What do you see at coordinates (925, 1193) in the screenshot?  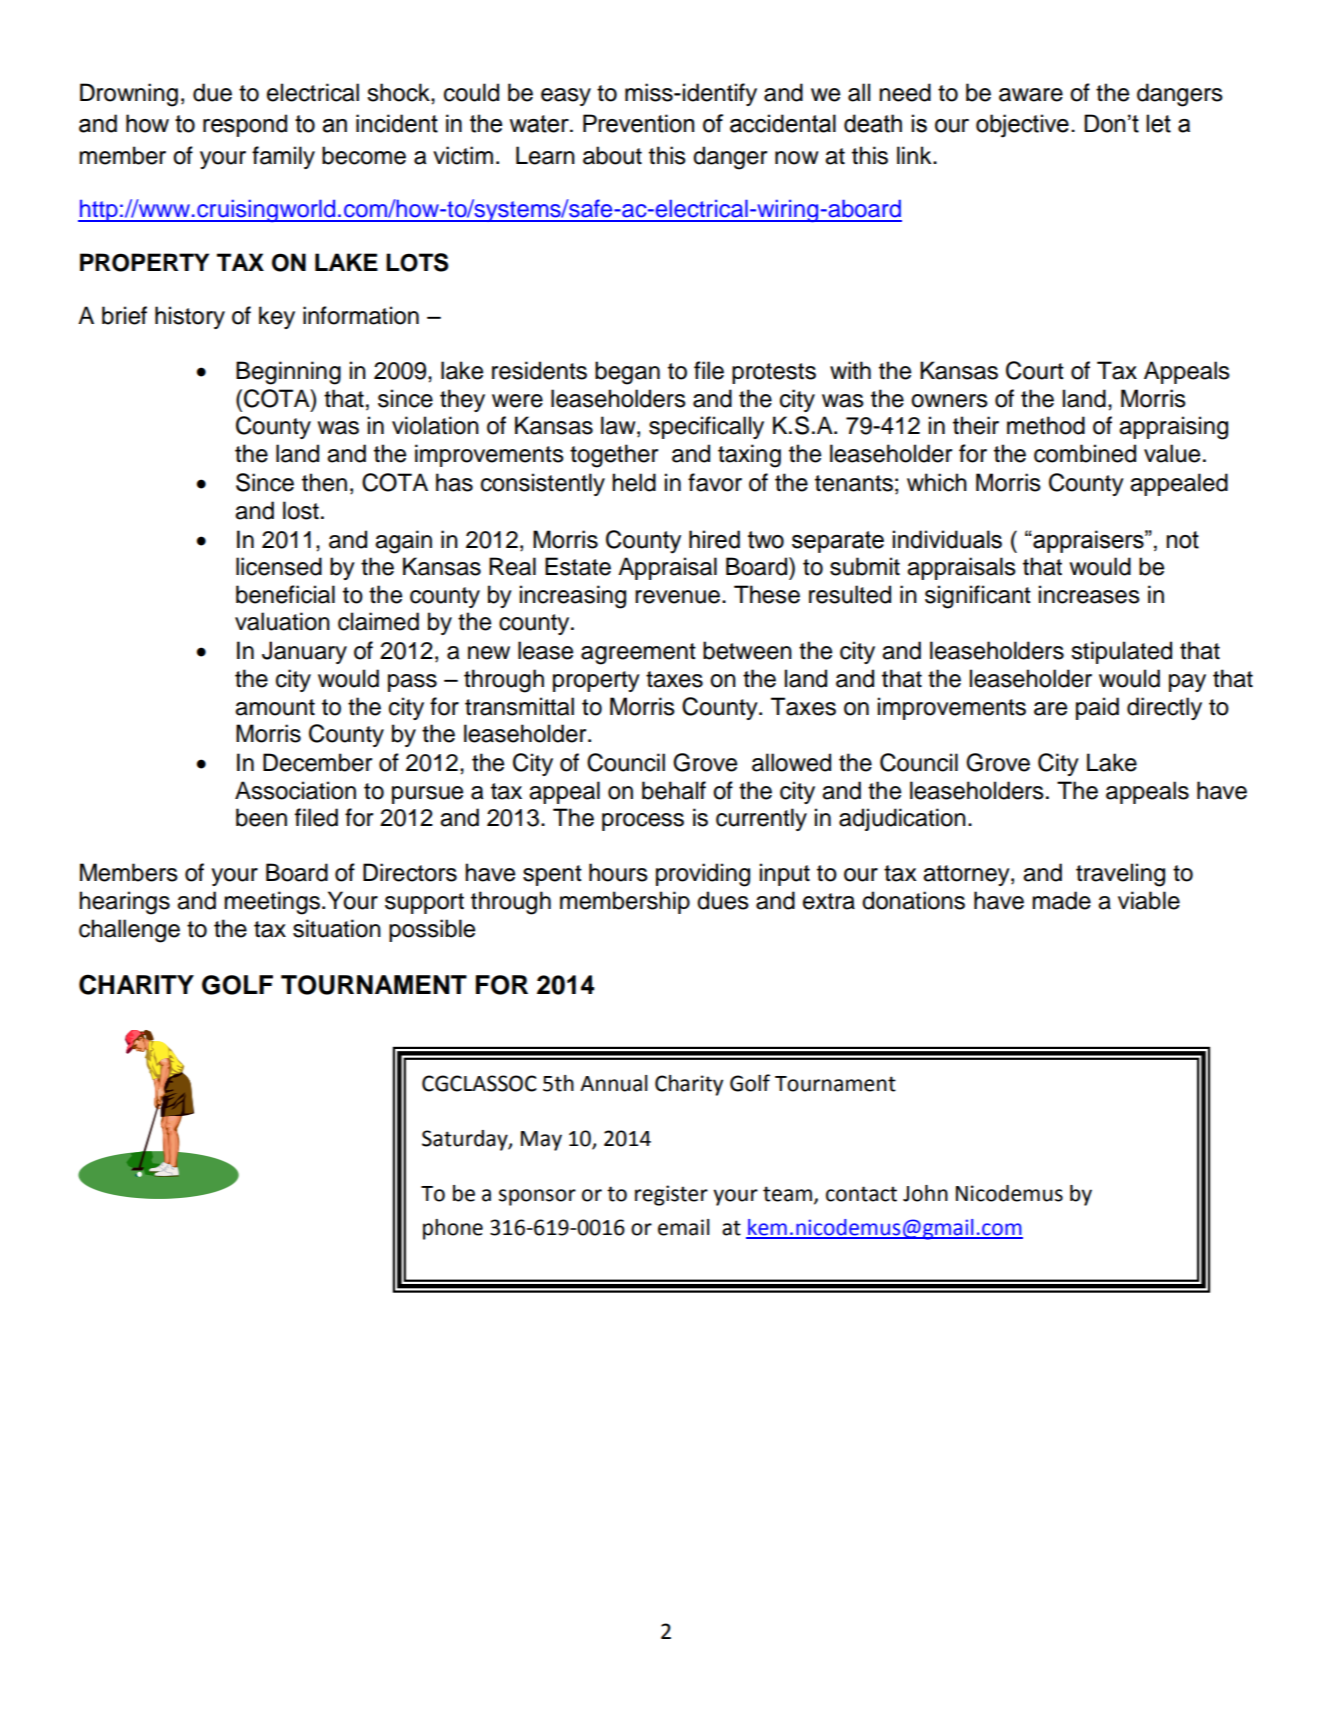 I see `John` at bounding box center [925, 1193].
